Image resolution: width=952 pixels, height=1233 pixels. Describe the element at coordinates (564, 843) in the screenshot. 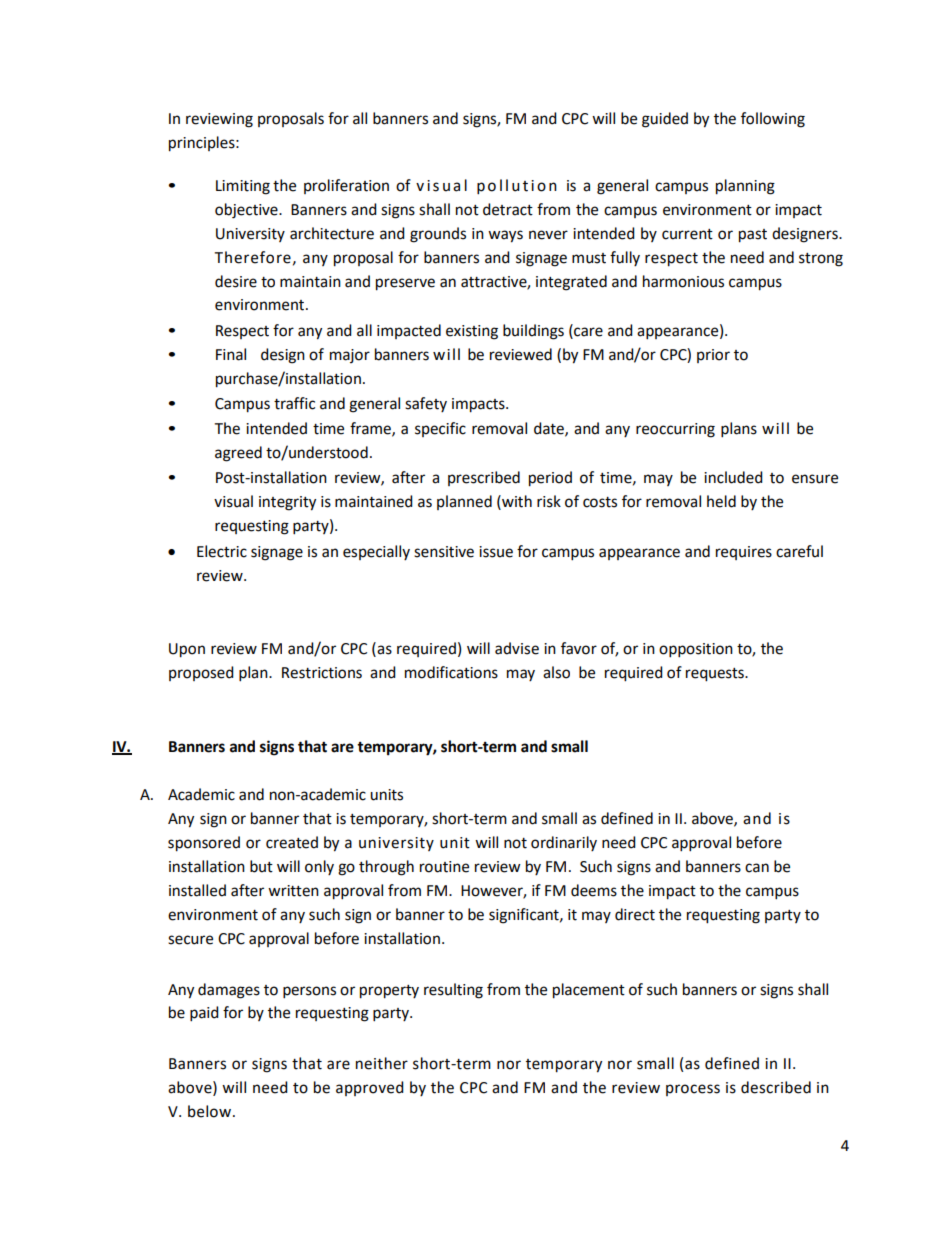

I see `ordinarily` at that location.
